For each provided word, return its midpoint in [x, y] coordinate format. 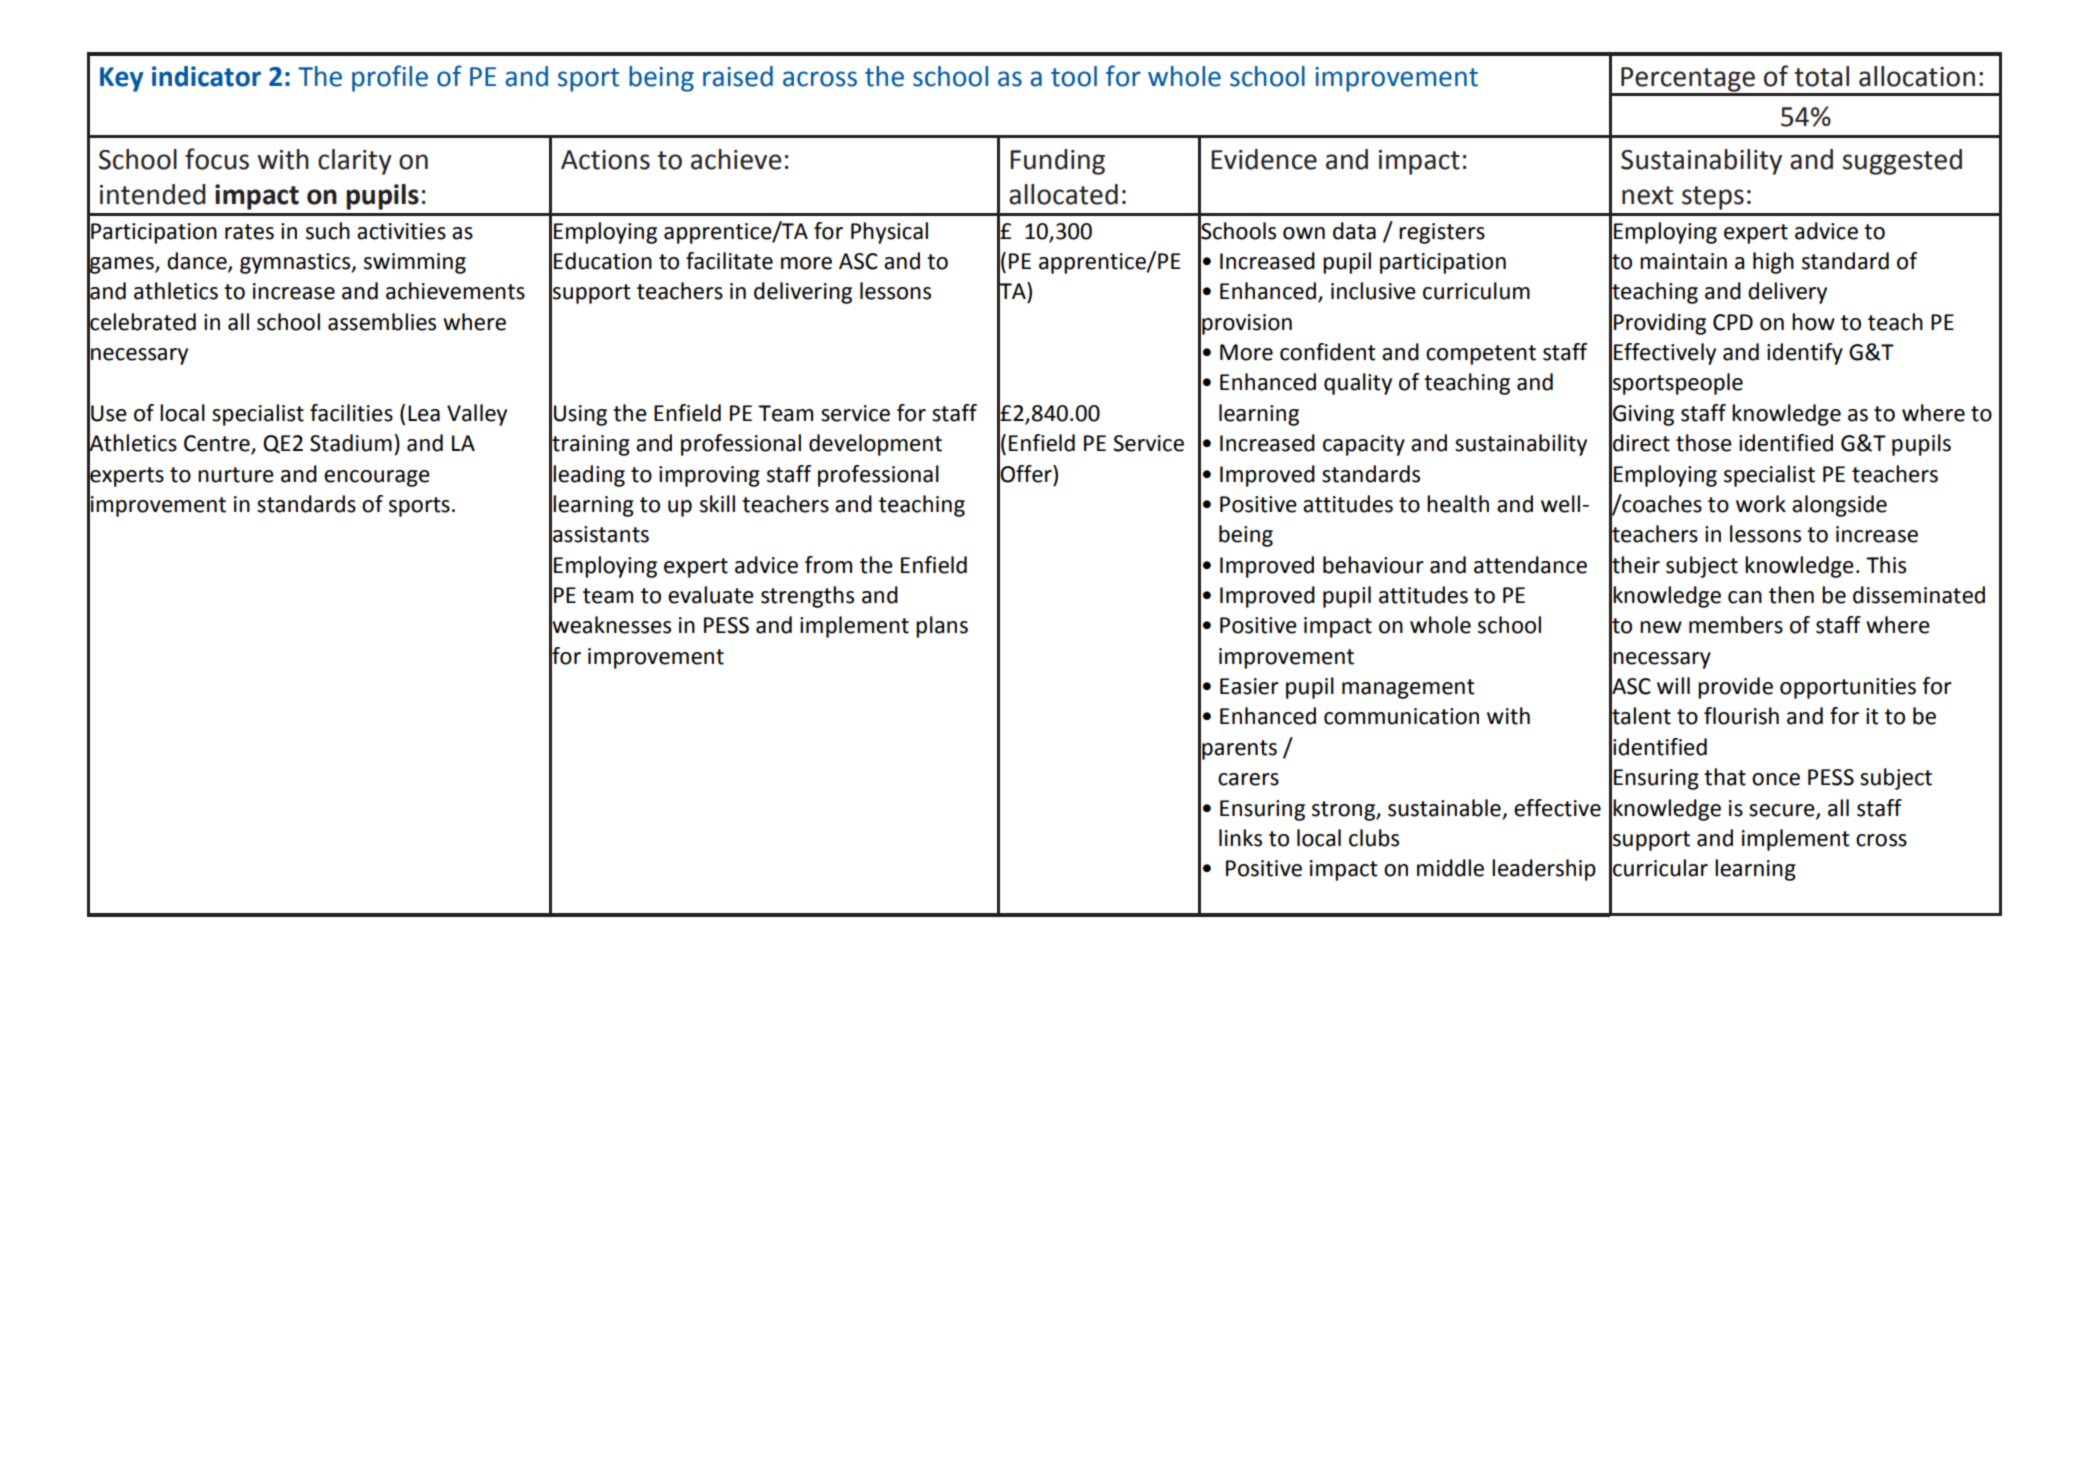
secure [1783, 811]
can [1745, 597]
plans [942, 627]
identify [1805, 354]
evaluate [711, 595]
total [1822, 76]
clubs [1374, 838]
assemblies [382, 322]
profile [390, 78]
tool [1074, 76]
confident [1328, 352]
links [1240, 838]
